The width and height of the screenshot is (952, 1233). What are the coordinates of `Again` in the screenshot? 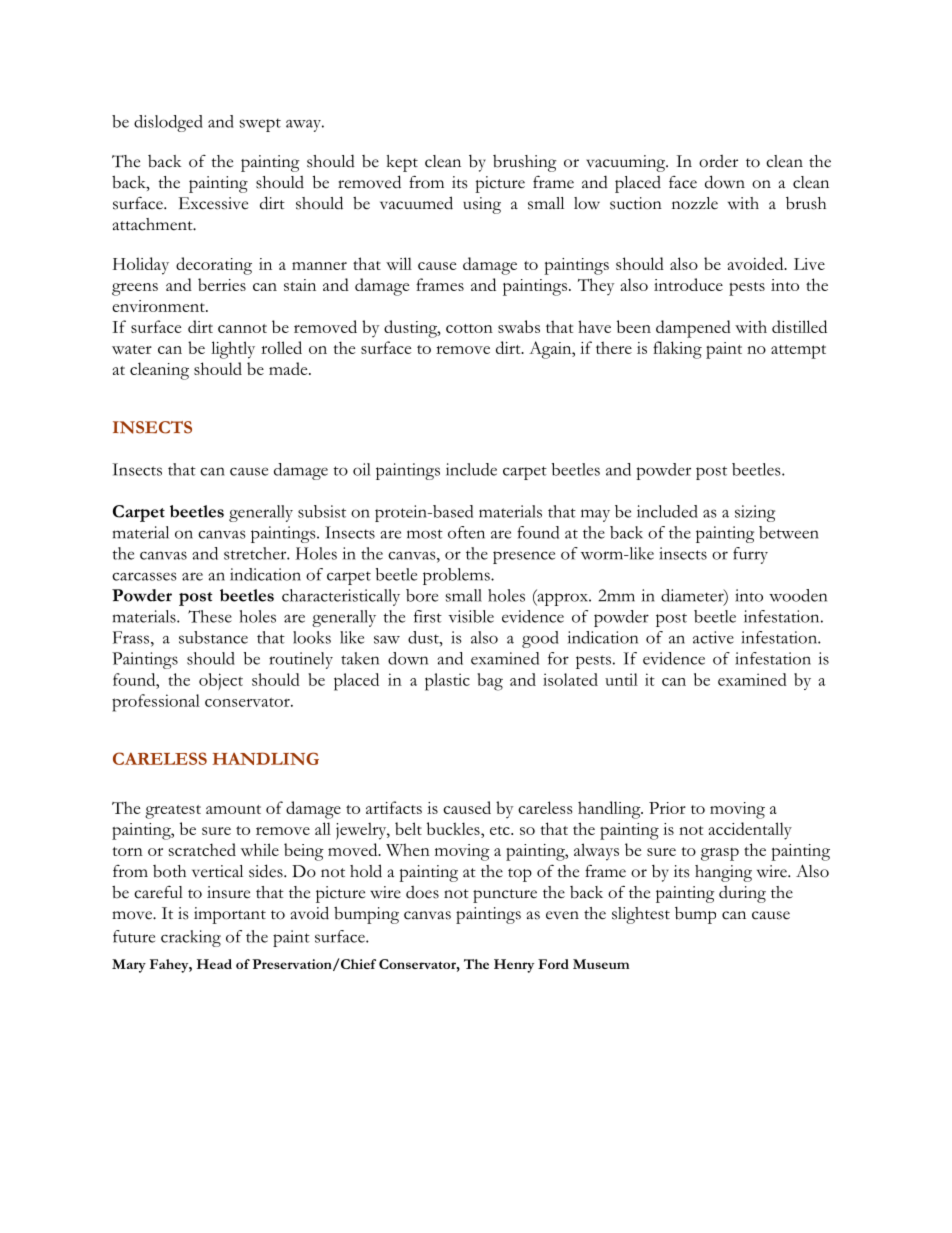 It's located at (551, 350).
